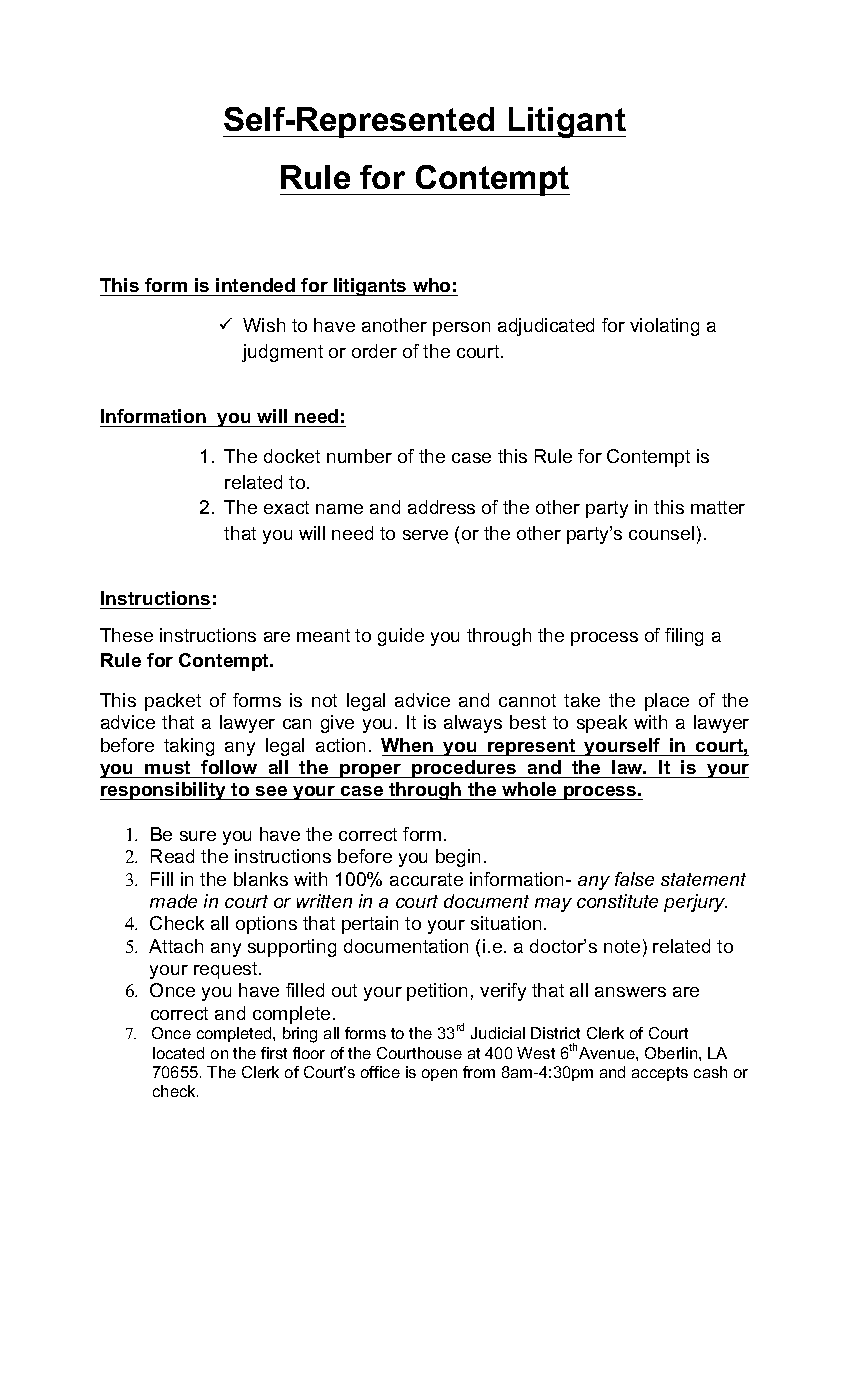 Image resolution: width=849 pixels, height=1400 pixels. I want to click on violating, so click(664, 327).
